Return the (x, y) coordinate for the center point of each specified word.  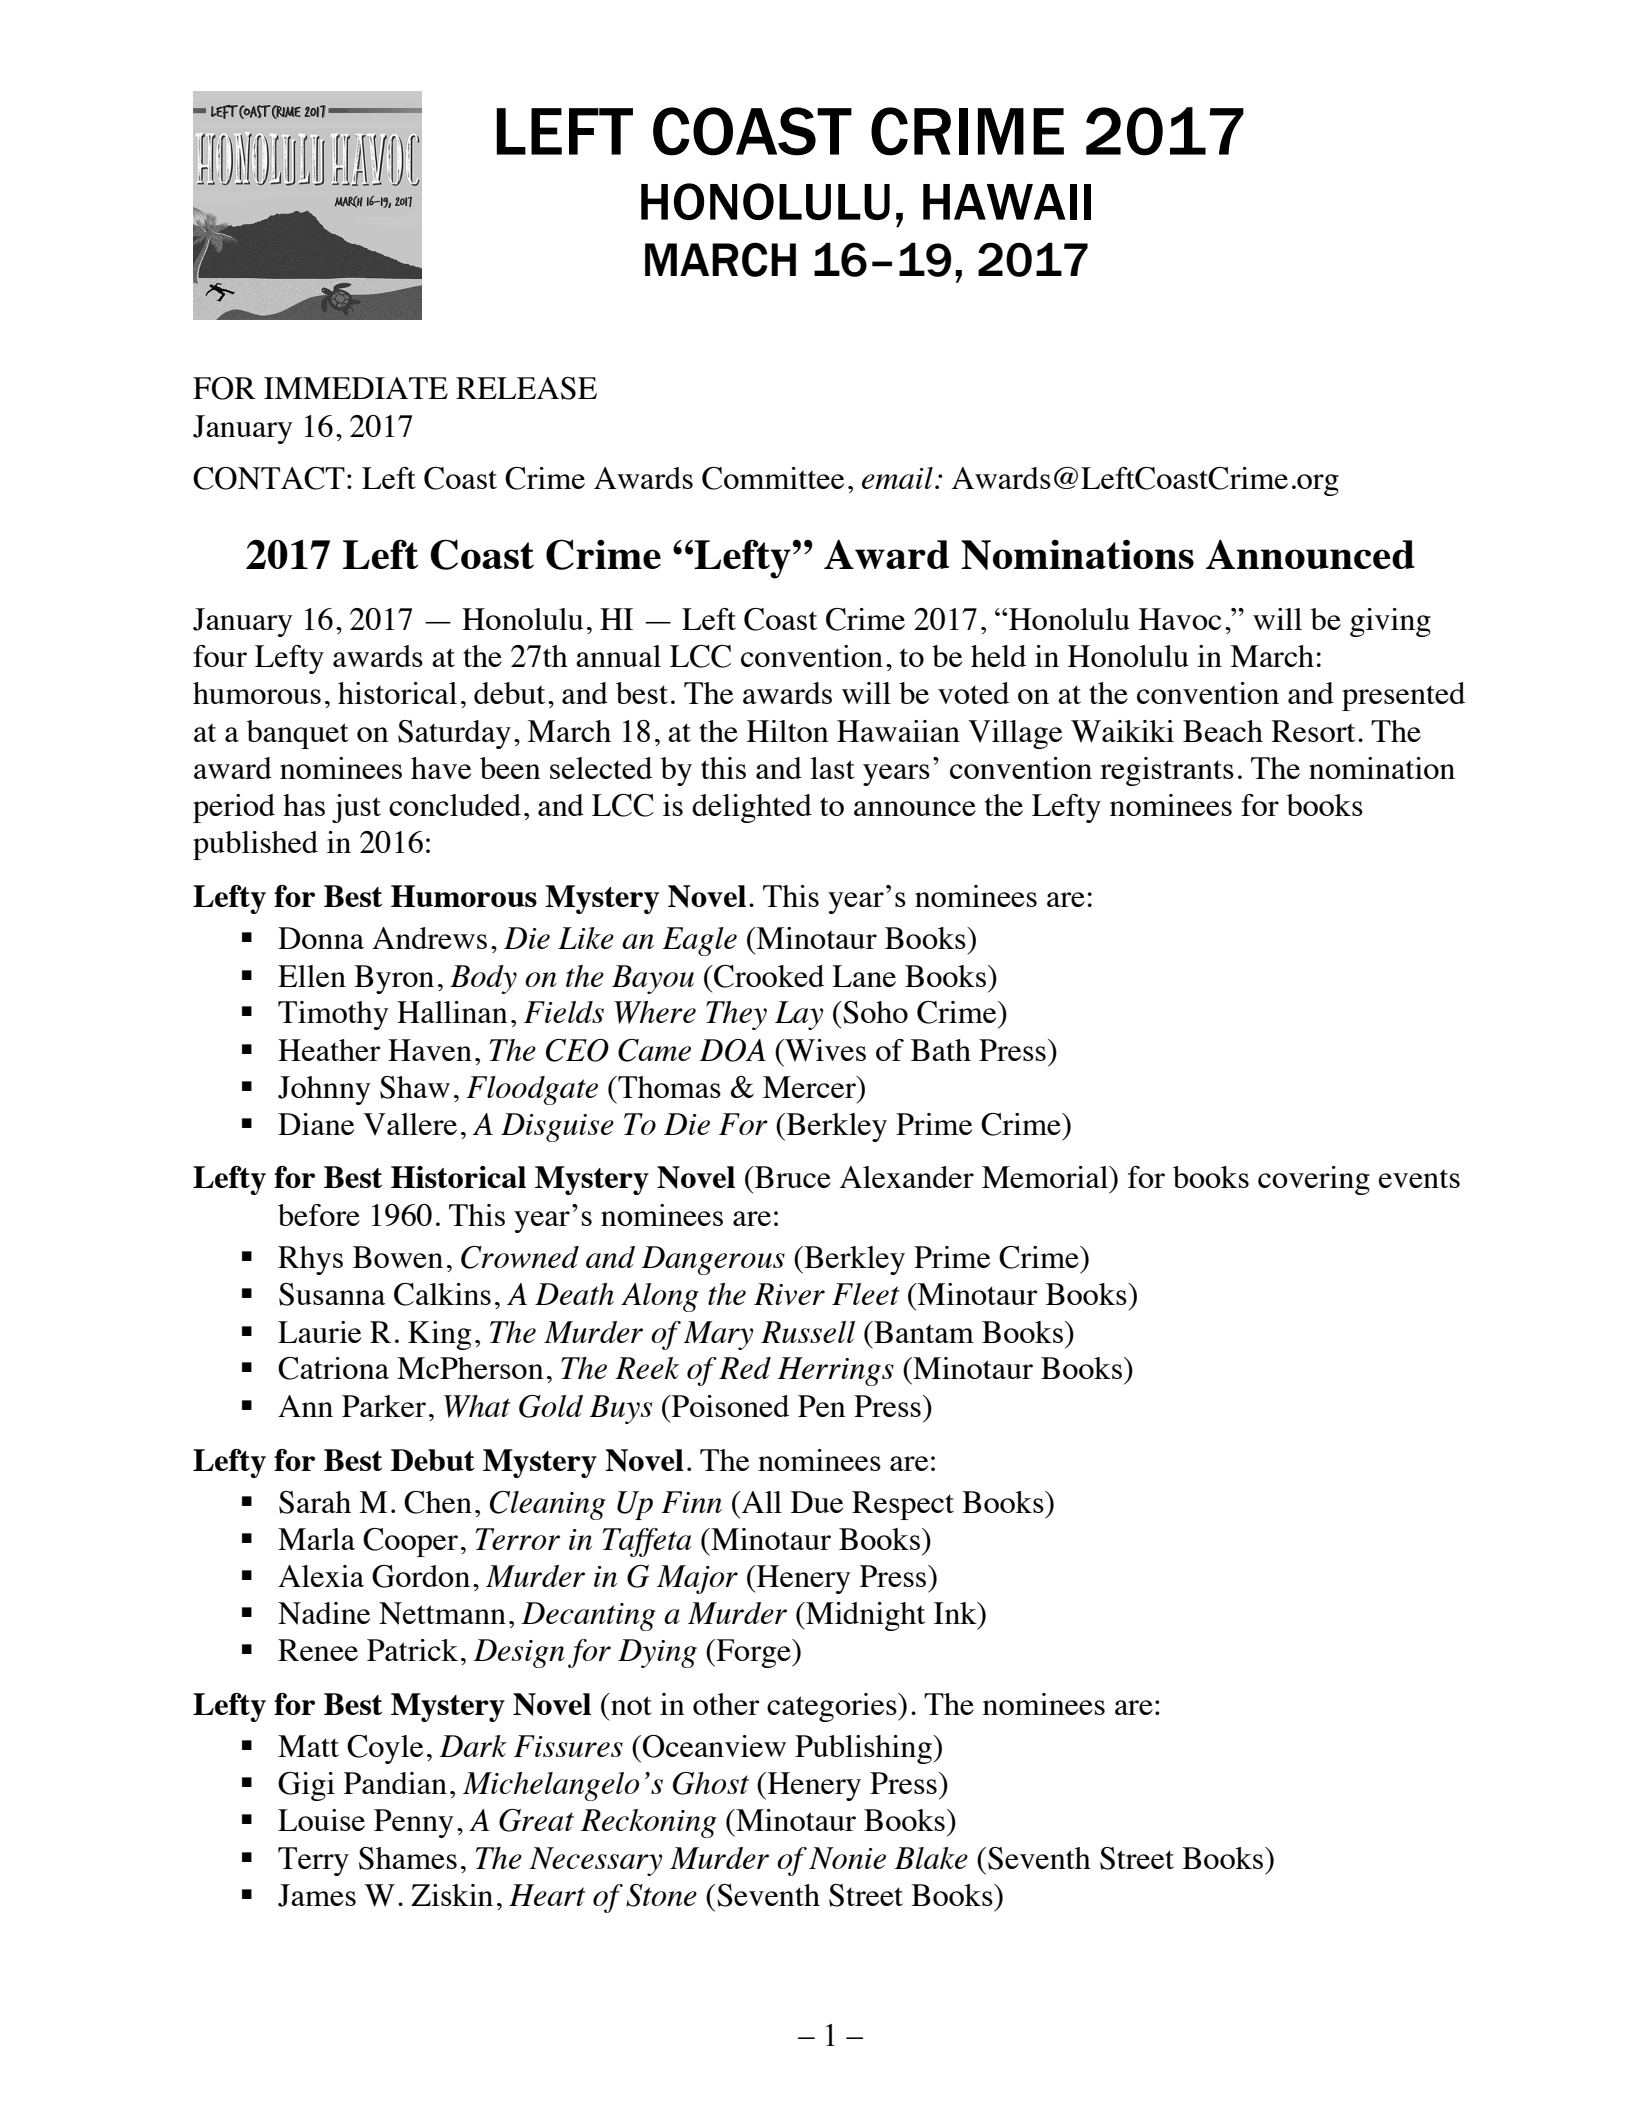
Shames (408, 1858)
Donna (321, 938)
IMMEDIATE (356, 388)
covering (1314, 1180)
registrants (1167, 771)
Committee (773, 478)
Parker (384, 1406)
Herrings (835, 1371)
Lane (864, 976)
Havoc (1180, 619)
